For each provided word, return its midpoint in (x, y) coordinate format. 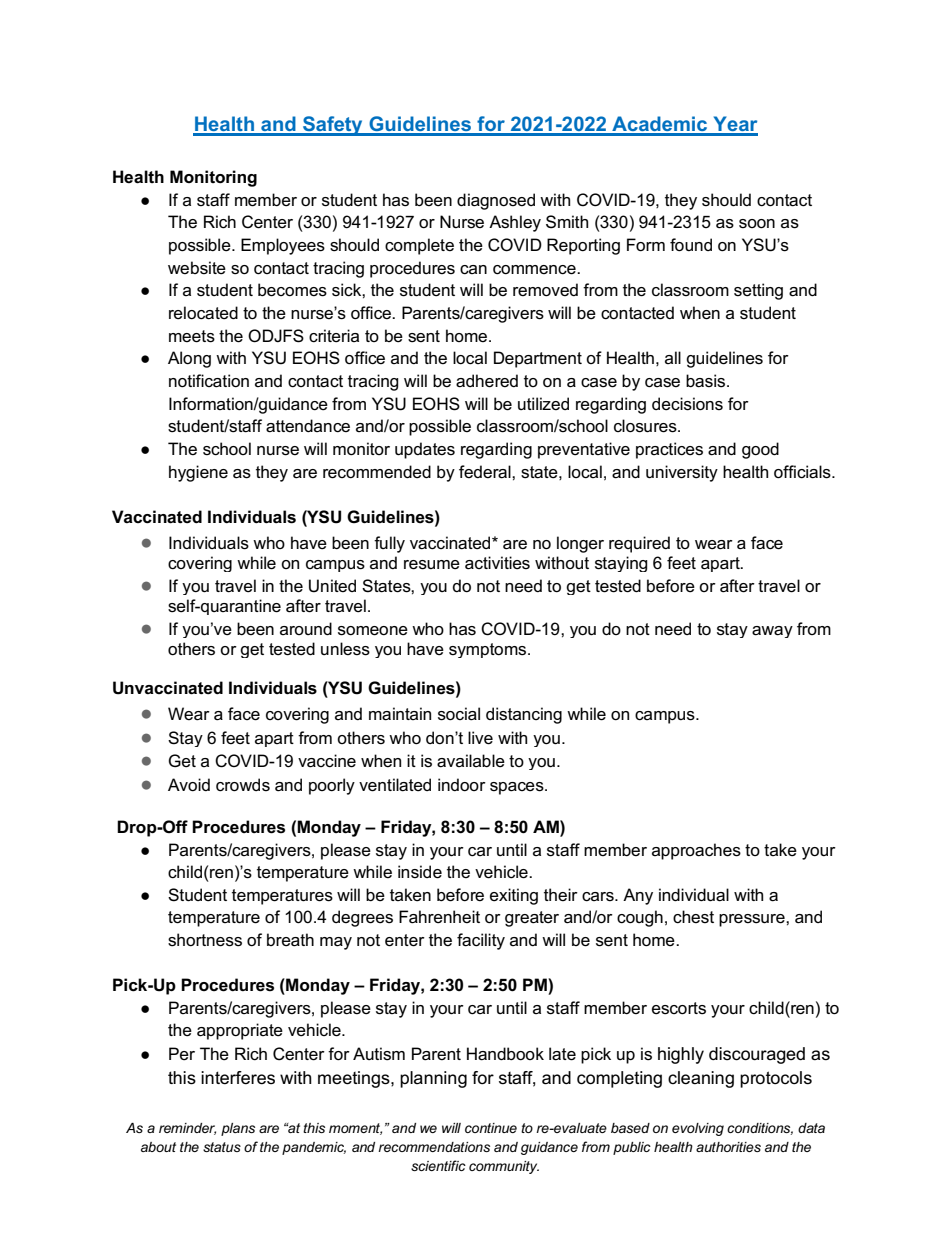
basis (707, 381)
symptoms (489, 650)
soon (757, 224)
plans (238, 1129)
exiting (514, 896)
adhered (487, 381)
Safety (333, 126)
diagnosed (496, 201)
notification (209, 381)
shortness (205, 940)
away (772, 632)
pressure (753, 920)
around (306, 628)
